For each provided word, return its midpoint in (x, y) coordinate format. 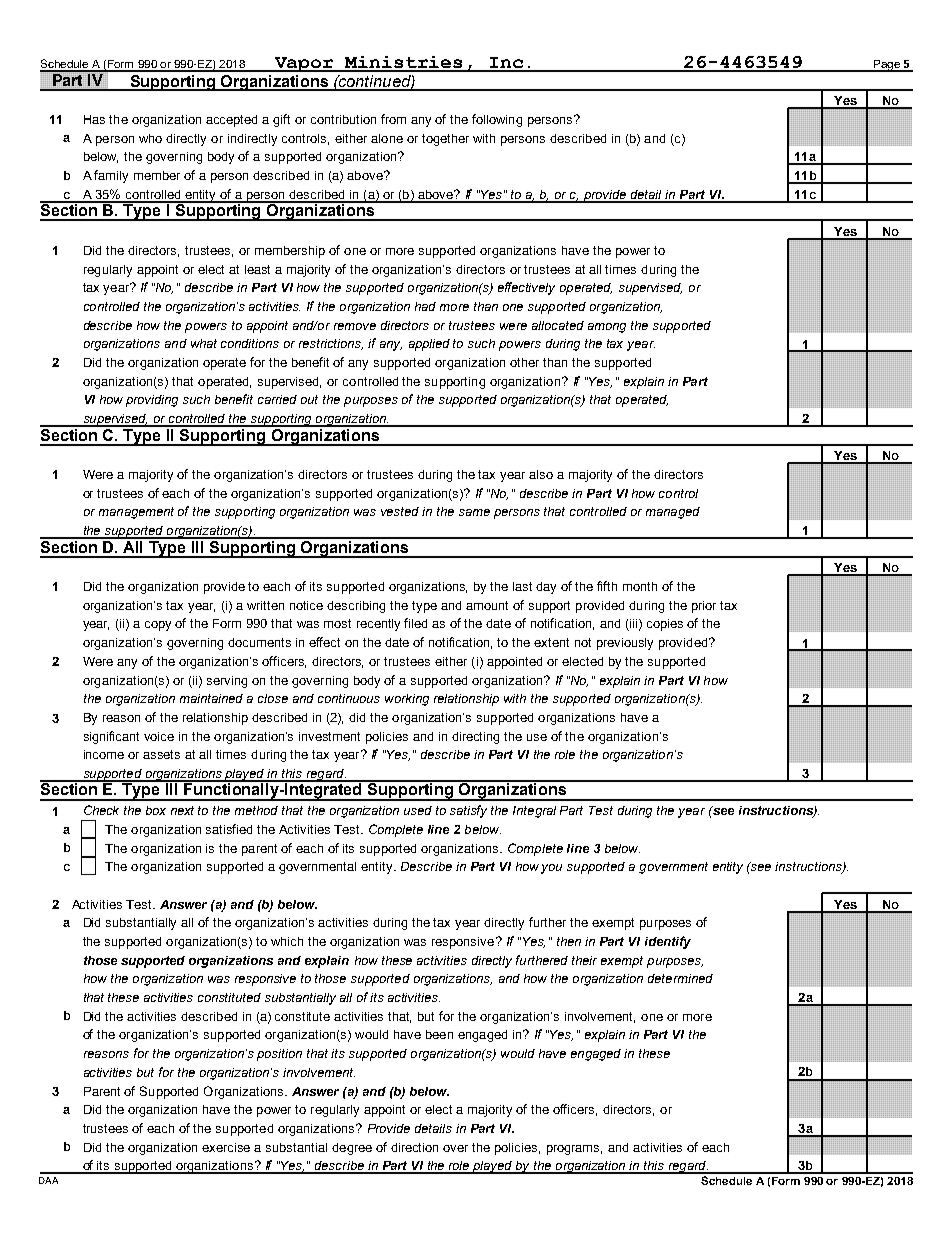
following (497, 120)
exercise (226, 1147)
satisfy (468, 811)
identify (668, 942)
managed (673, 513)
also (541, 474)
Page (886, 66)
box (156, 810)
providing (152, 401)
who (150, 138)
